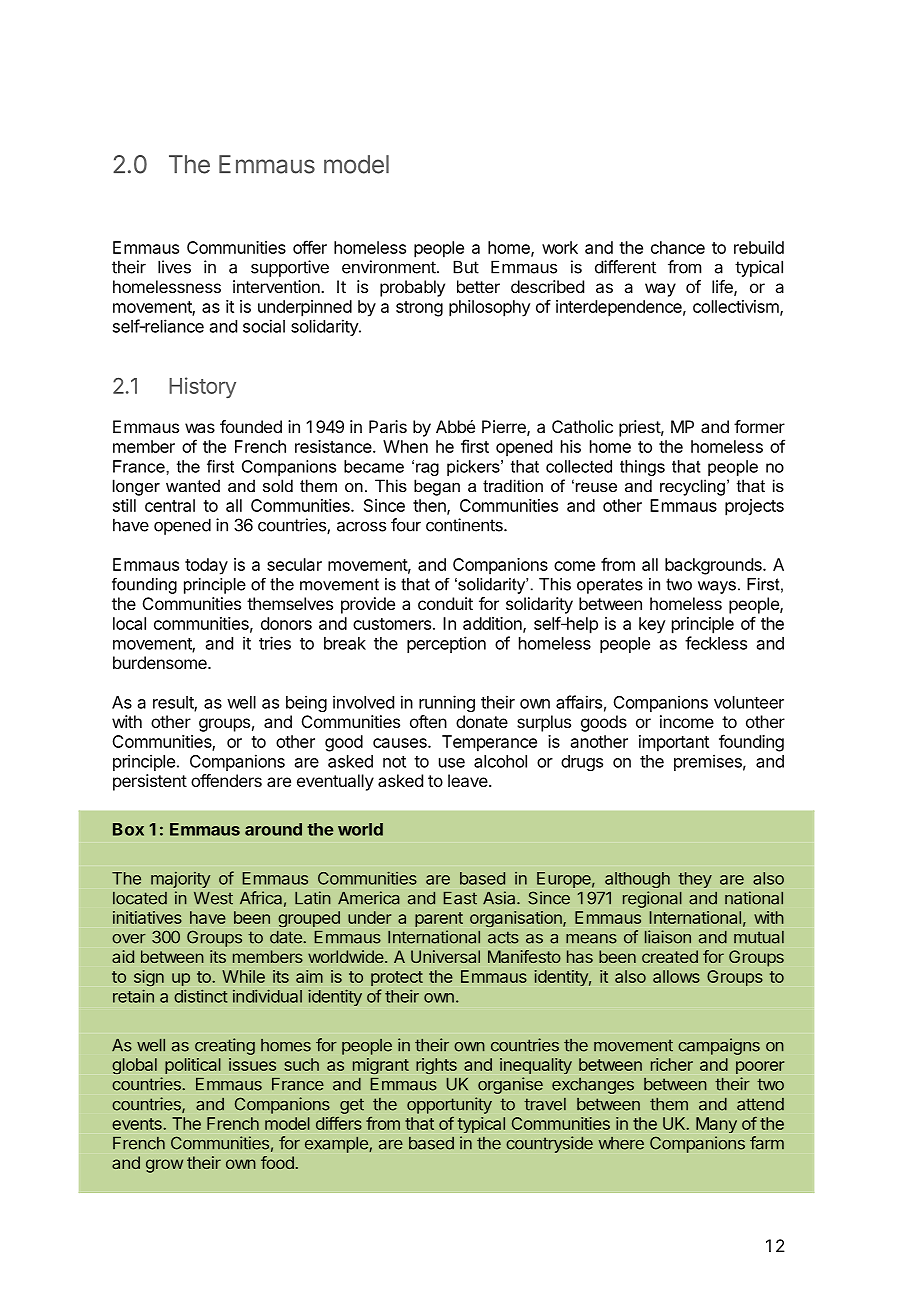 This screenshot has height=1309, width=924. What do you see at coordinates (678, 247) in the screenshot?
I see `chance` at bounding box center [678, 247].
